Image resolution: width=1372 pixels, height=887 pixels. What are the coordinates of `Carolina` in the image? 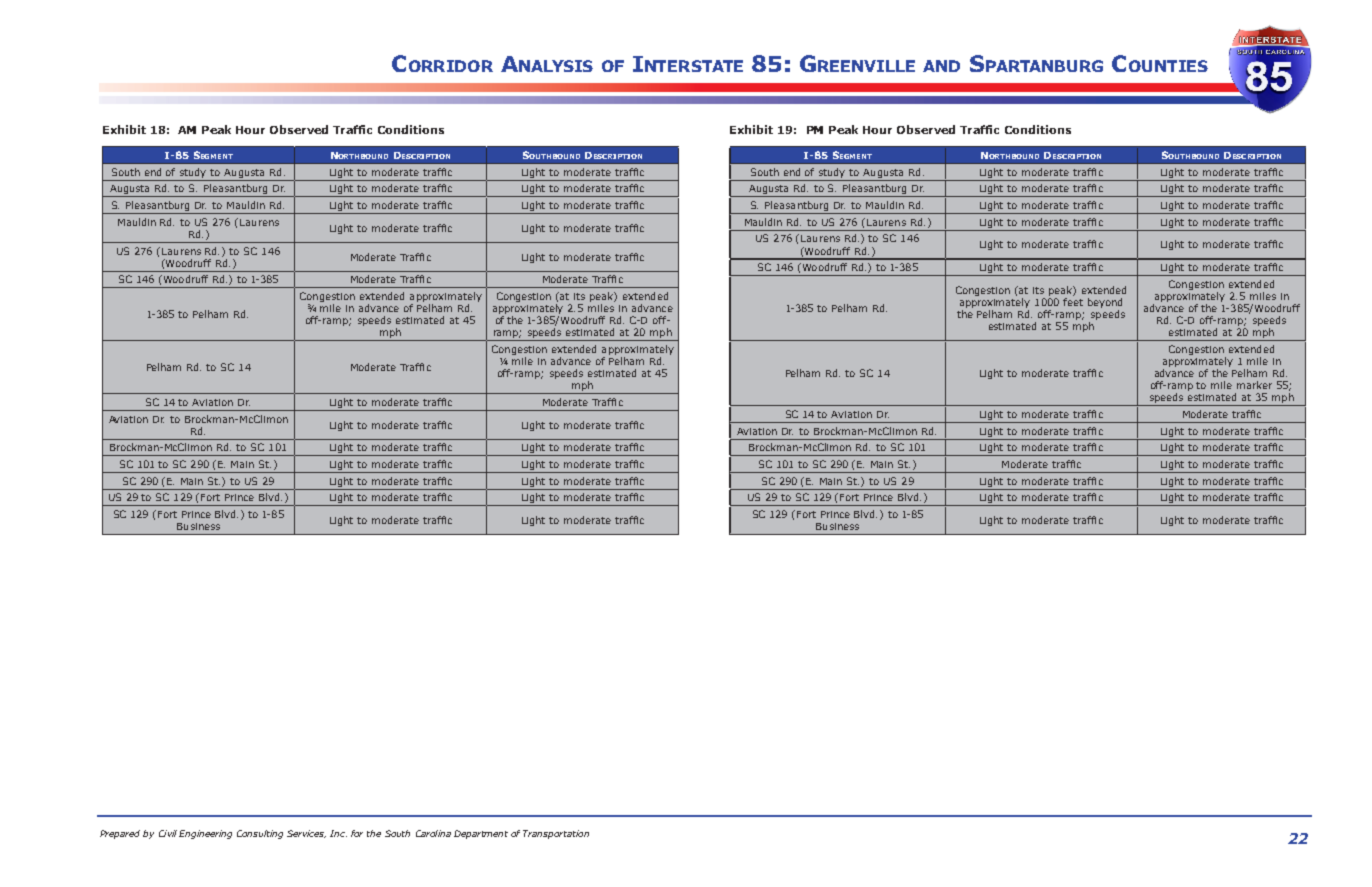 It's located at (433, 833).
